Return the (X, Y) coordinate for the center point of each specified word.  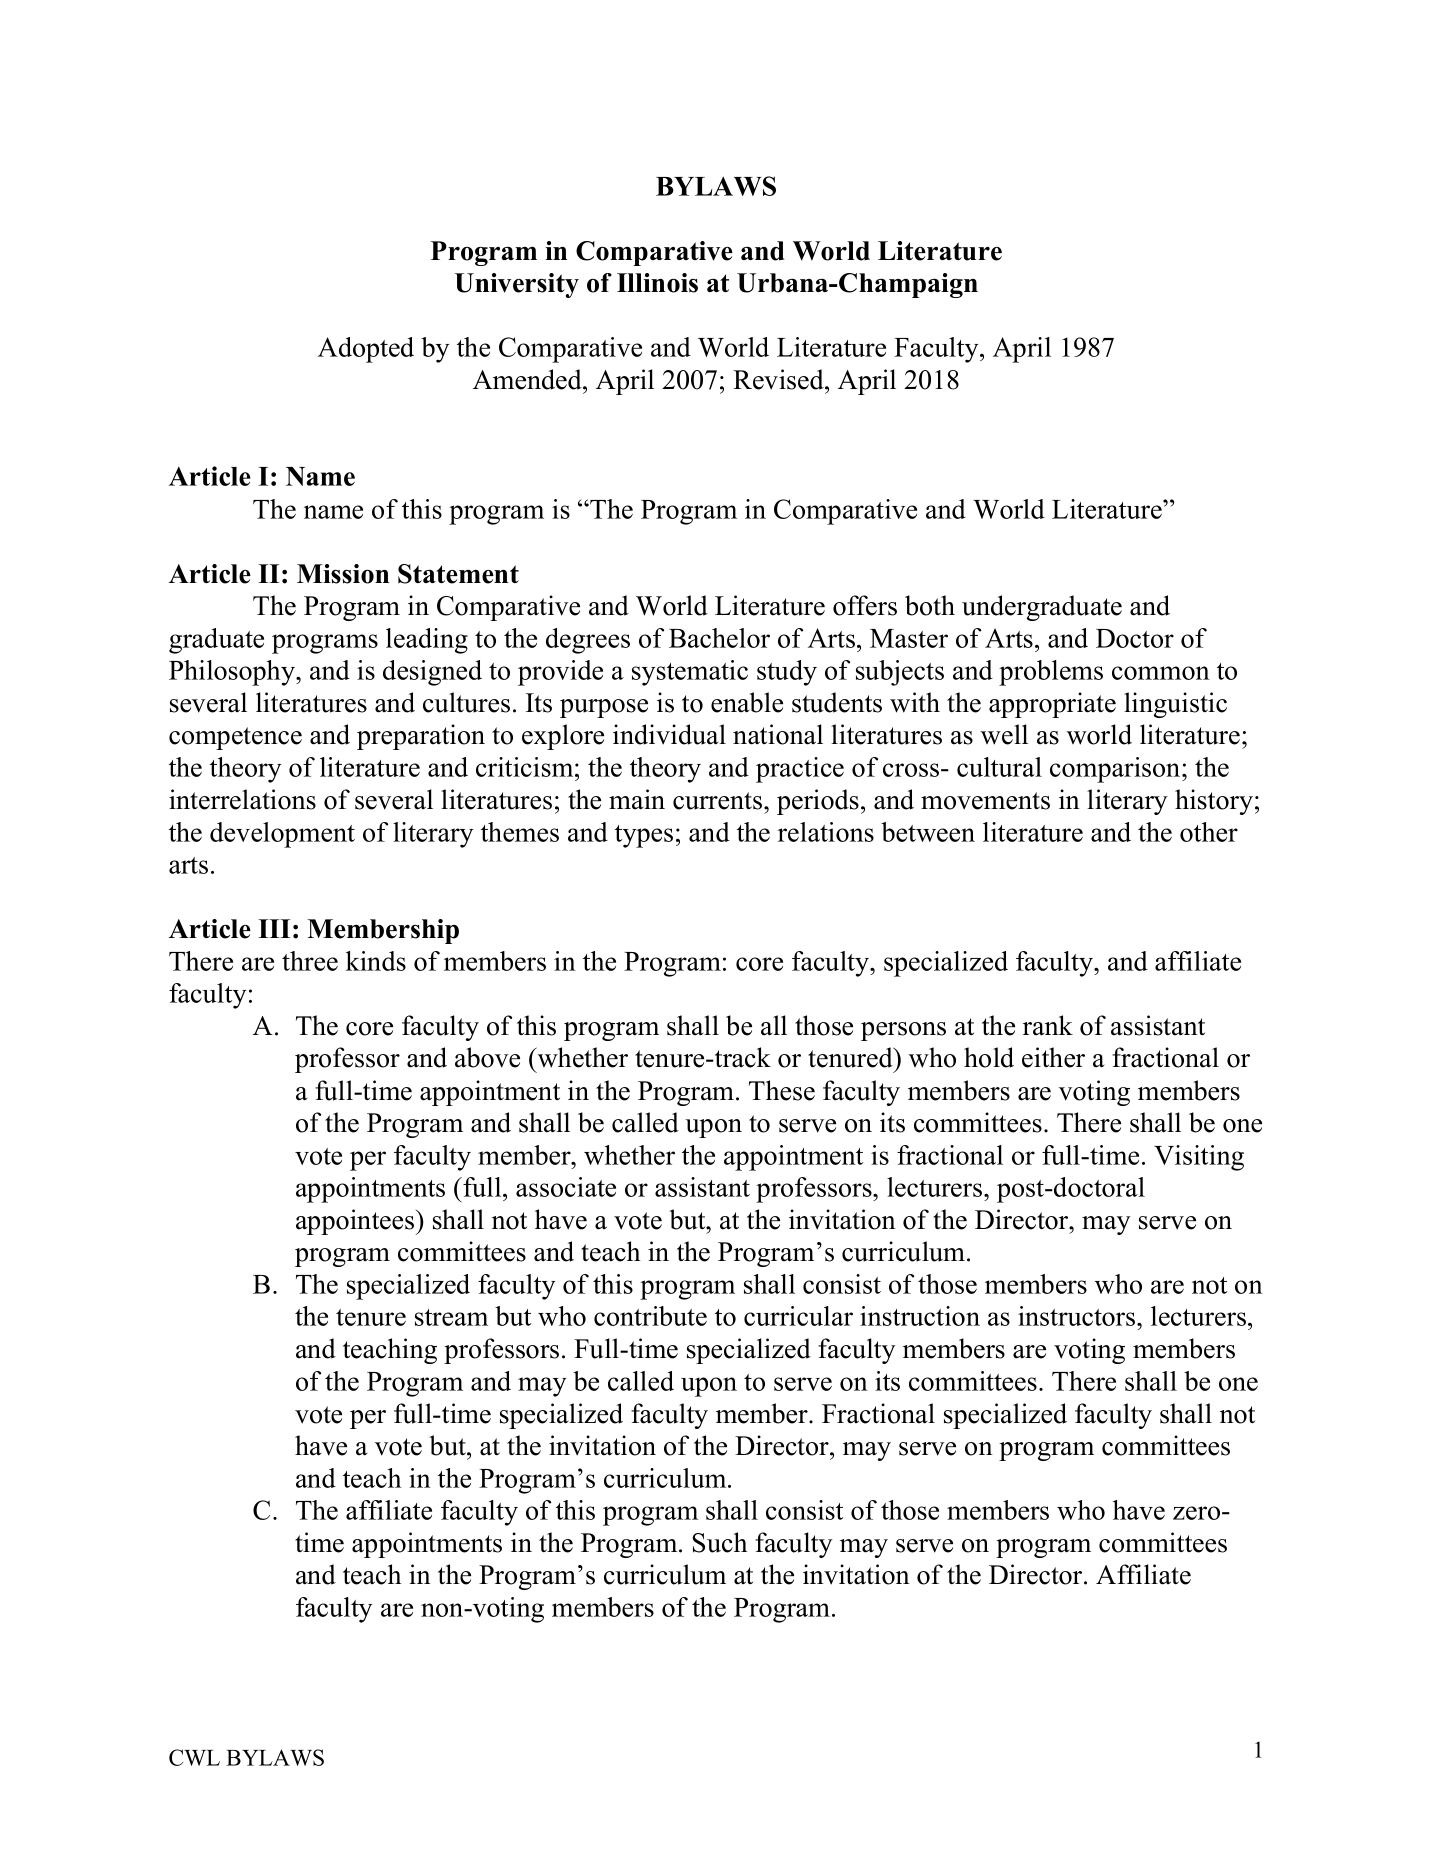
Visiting (1199, 1158)
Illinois (657, 283)
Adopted (366, 350)
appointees (356, 1222)
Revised (779, 379)
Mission (343, 574)
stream (451, 1317)
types (644, 836)
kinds (376, 961)
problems (1051, 673)
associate (566, 1187)
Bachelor (719, 638)
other (1209, 832)
